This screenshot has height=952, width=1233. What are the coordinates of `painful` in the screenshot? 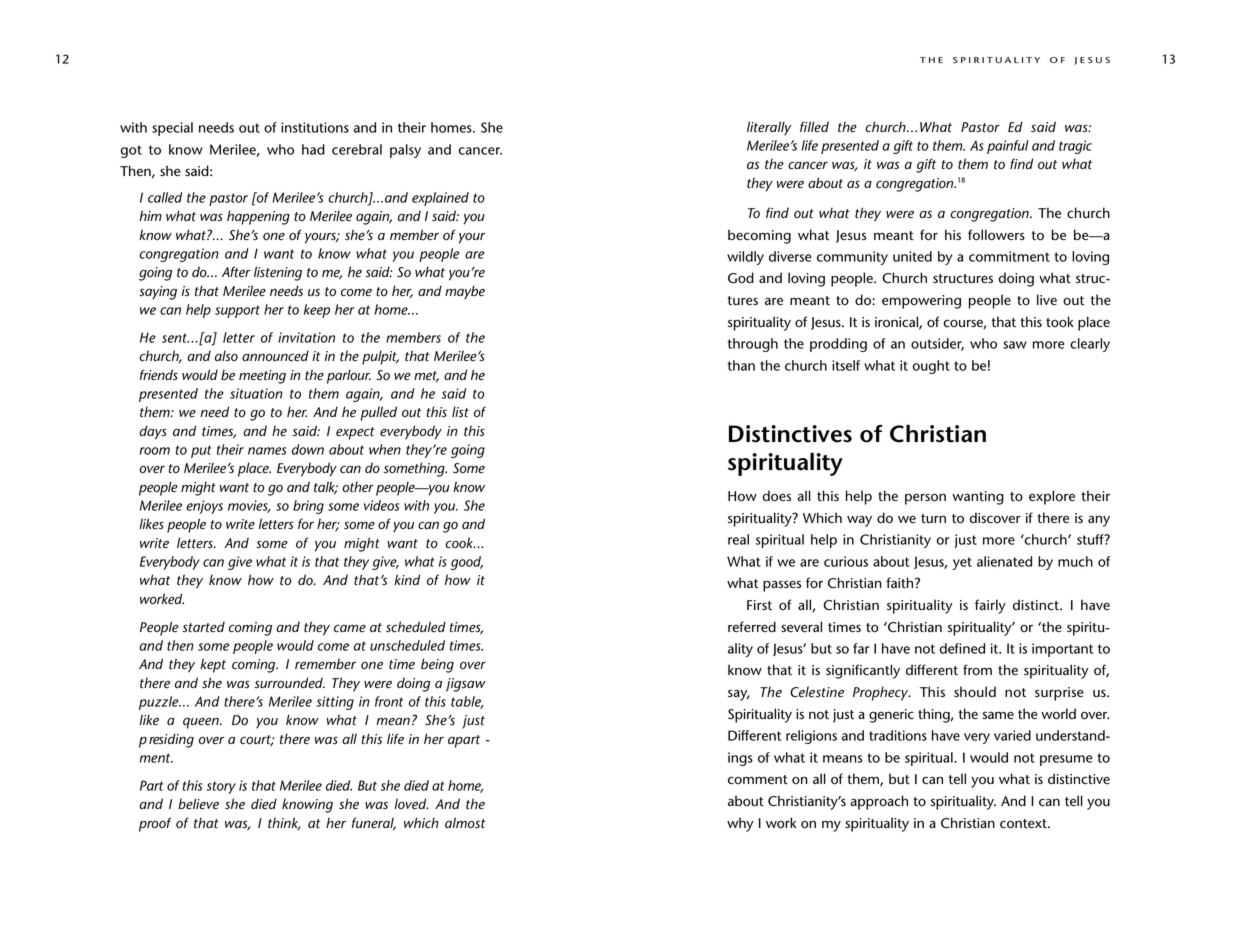 It's located at (1008, 147).
